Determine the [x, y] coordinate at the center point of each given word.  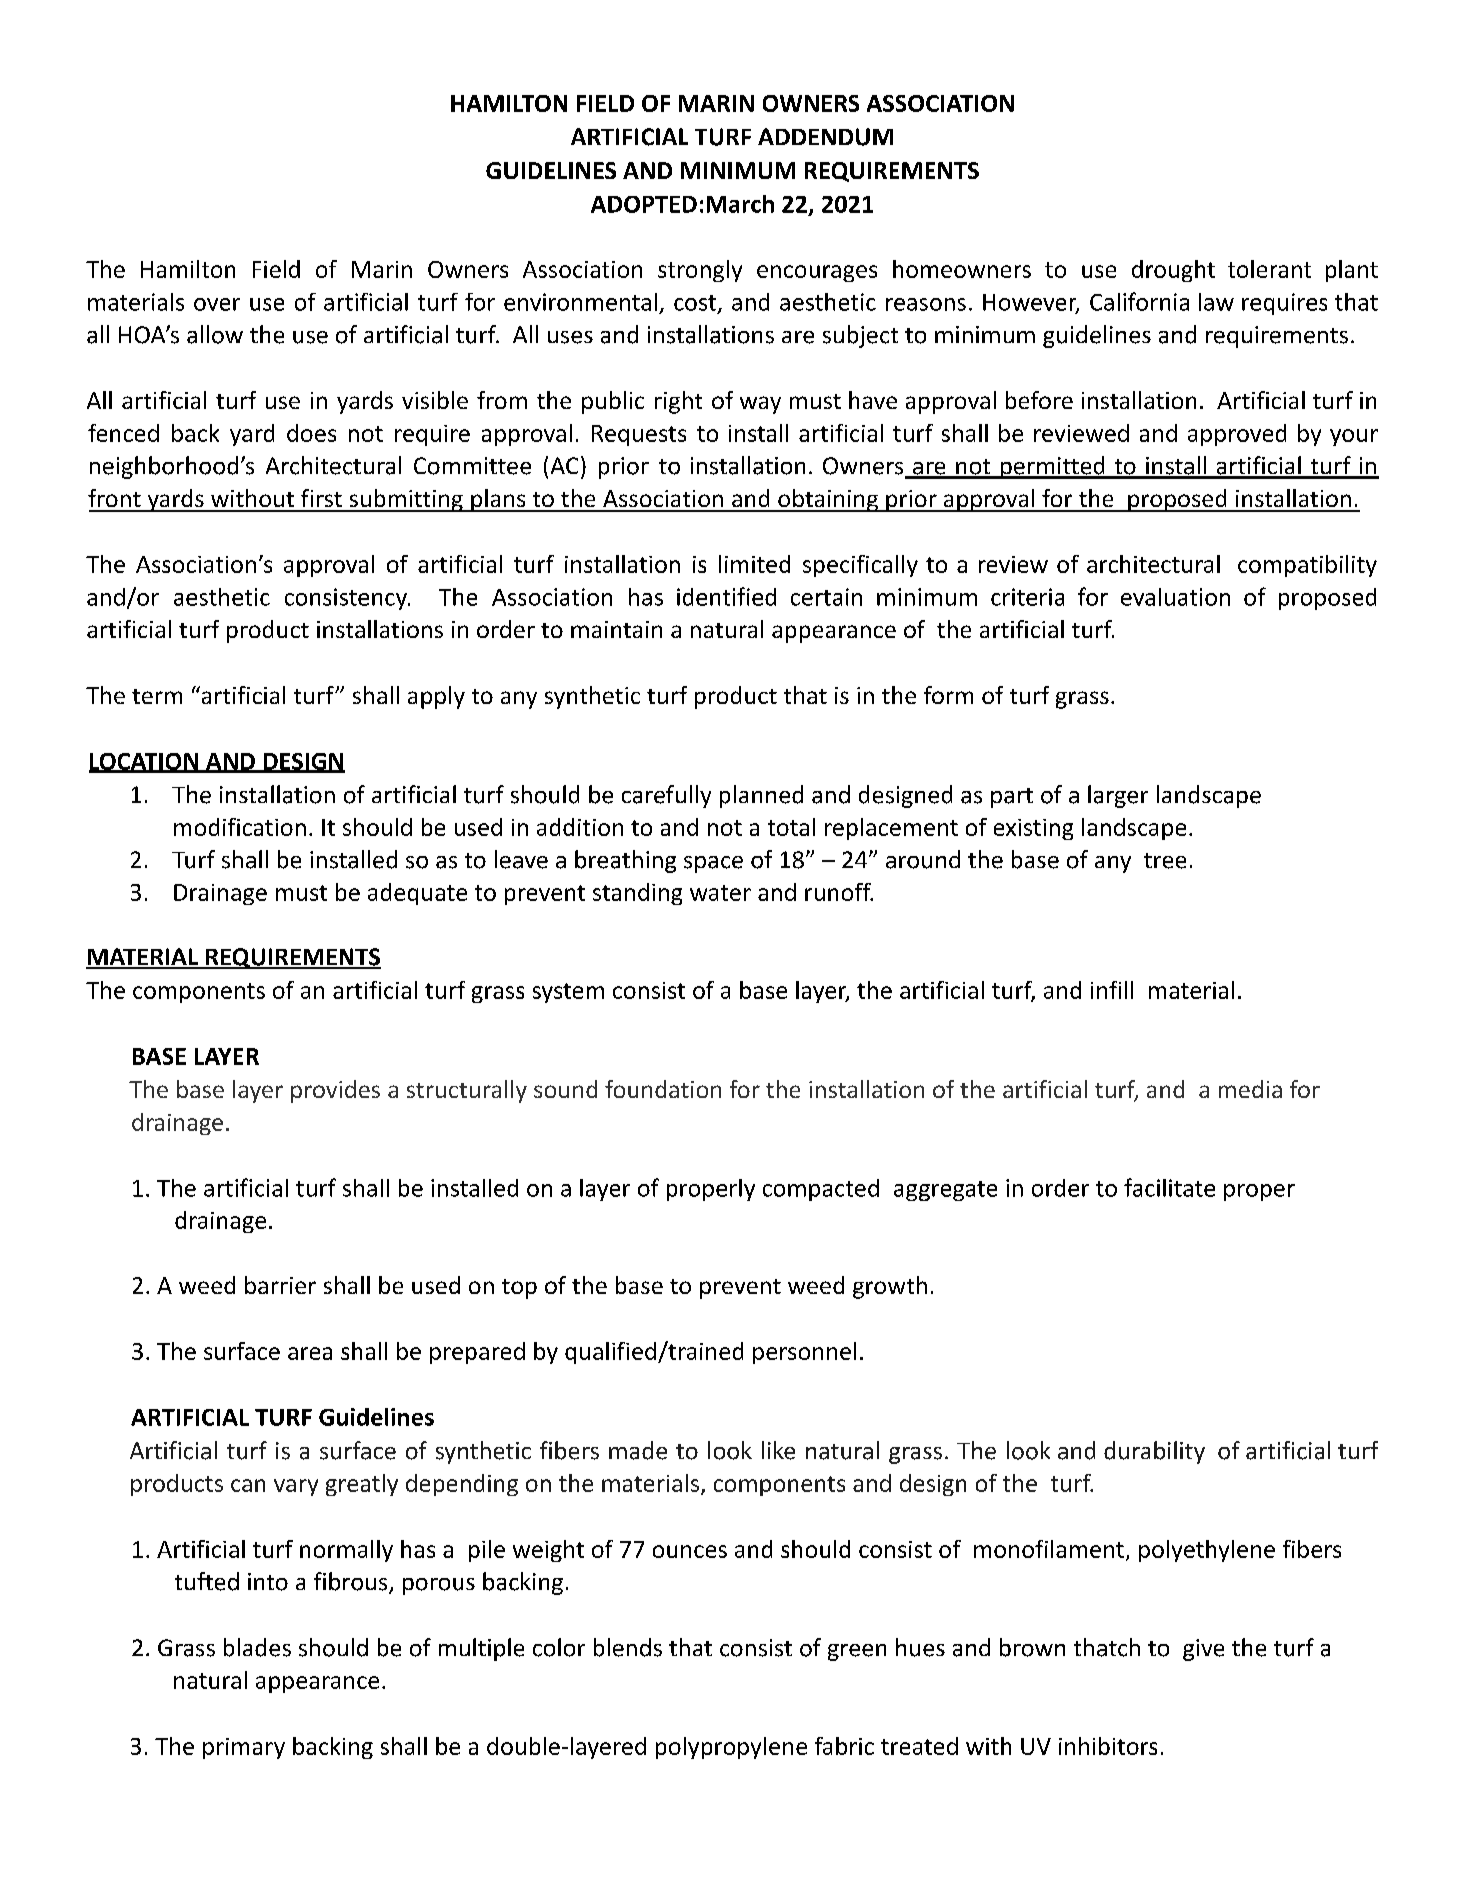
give [1203, 1650]
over [217, 304]
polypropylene [731, 1748]
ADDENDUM [825, 137]
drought [1173, 271]
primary [244, 1748]
